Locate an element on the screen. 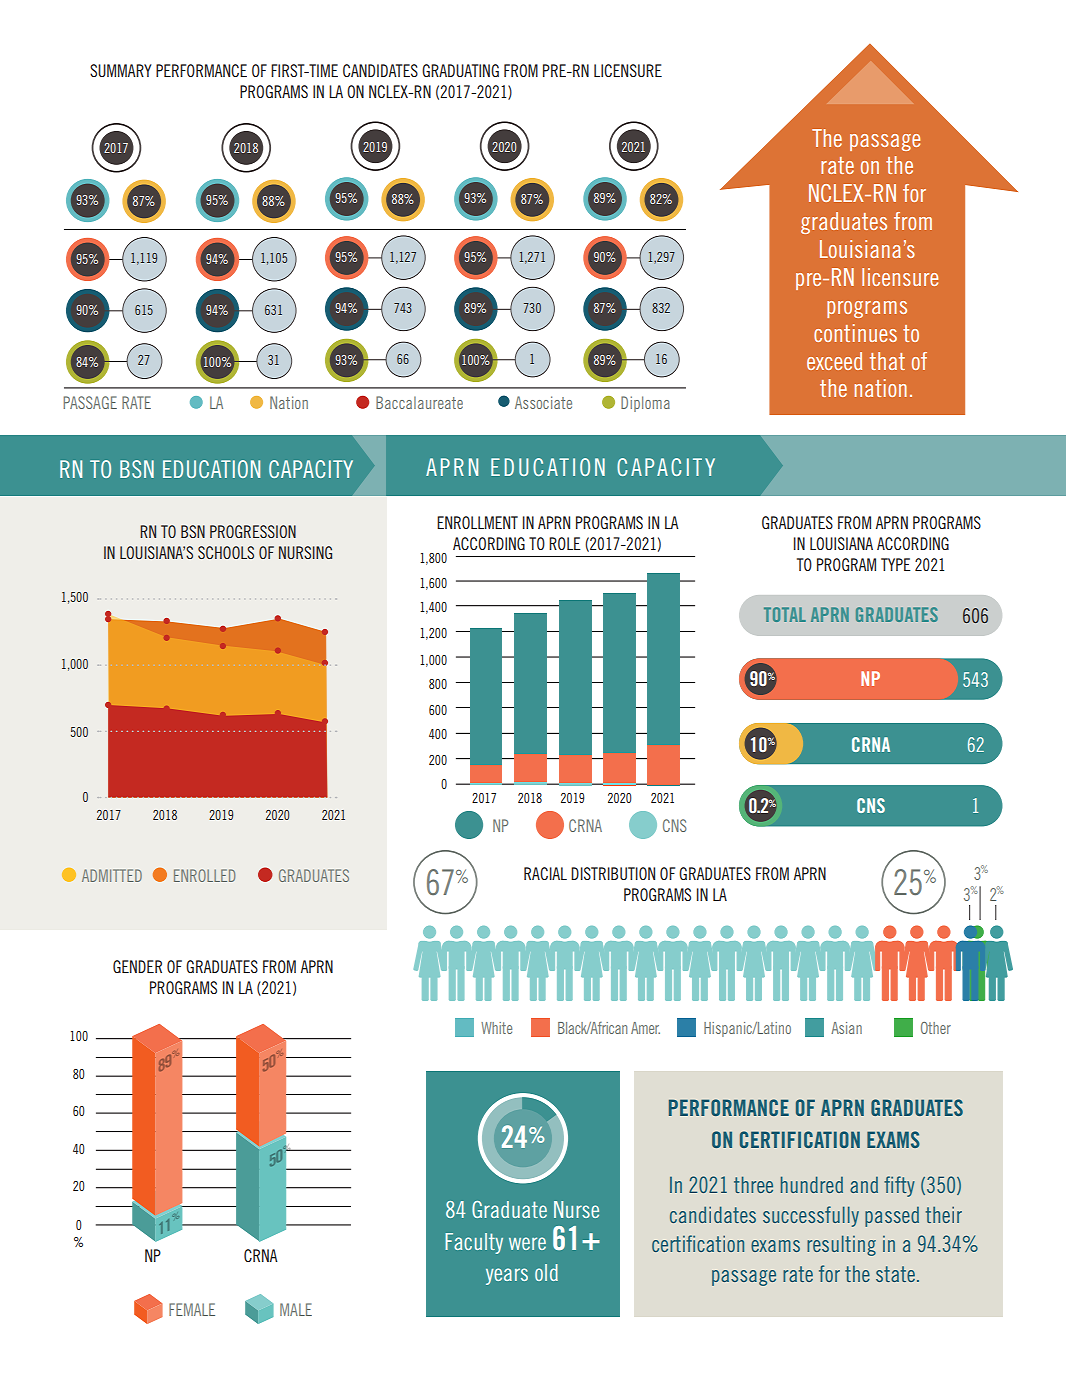 The width and height of the screenshot is (1066, 1379). TYPE is located at coordinates (895, 564).
